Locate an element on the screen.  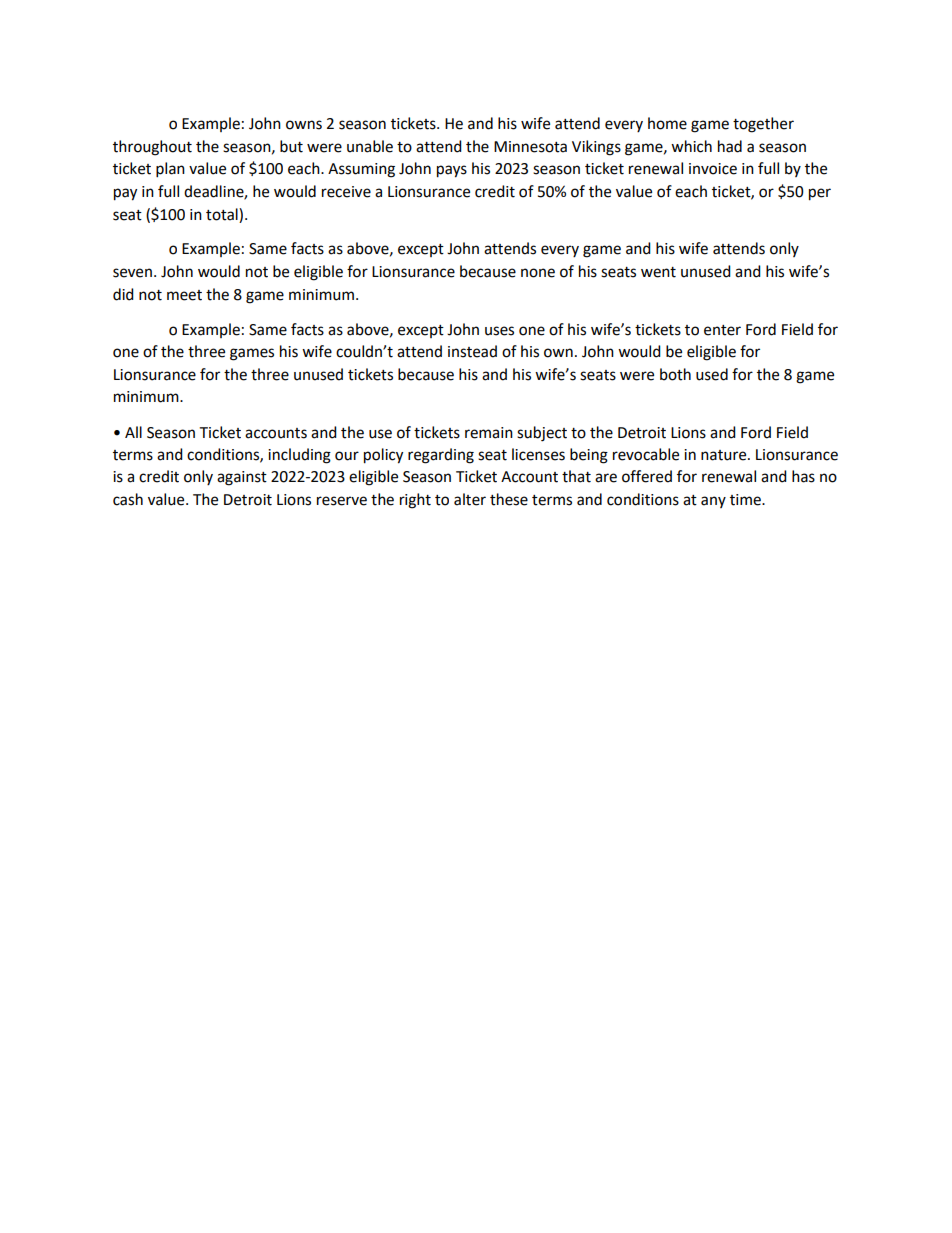
both is located at coordinates (675, 374).
